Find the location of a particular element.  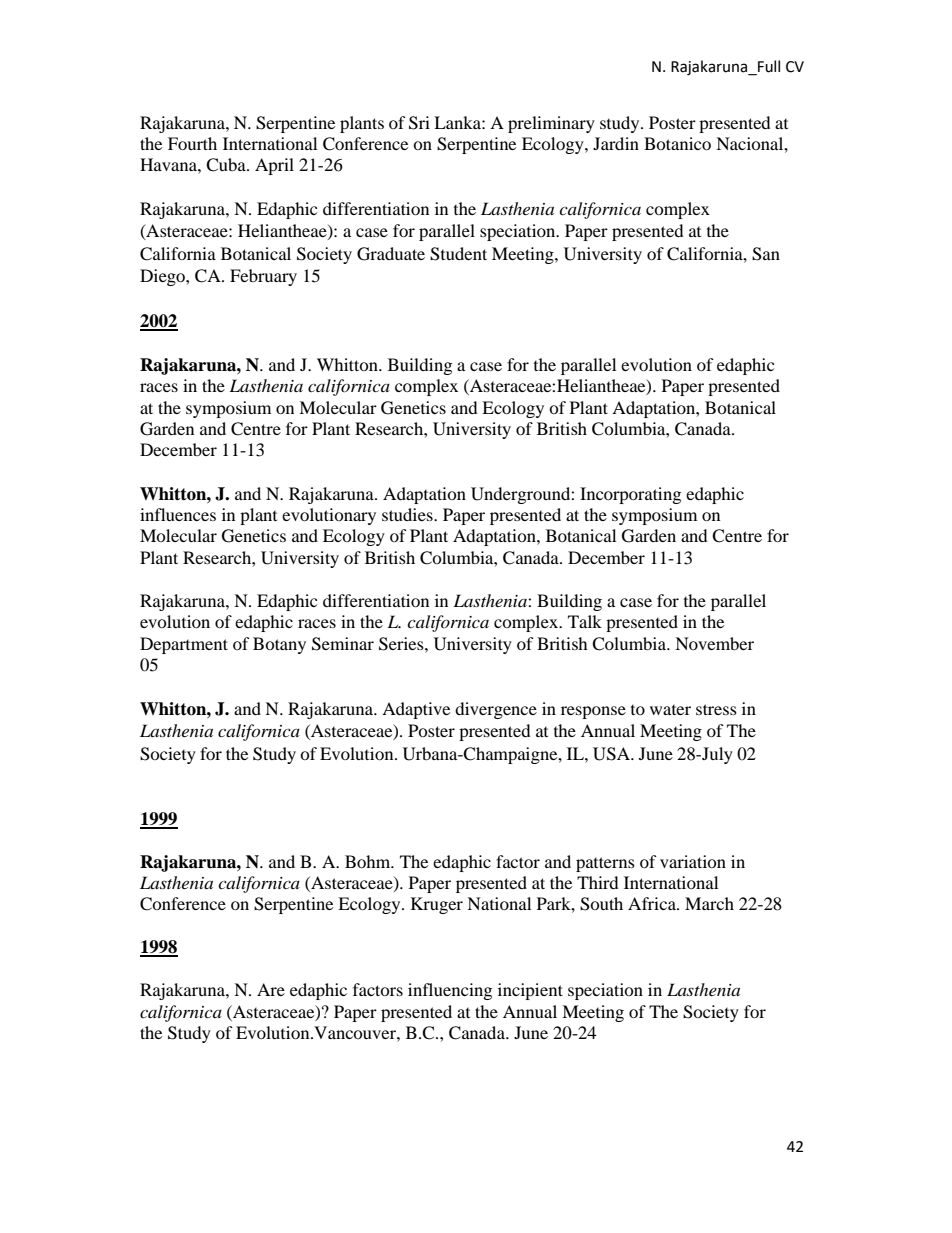

Incorporating is located at coordinates (630, 495).
